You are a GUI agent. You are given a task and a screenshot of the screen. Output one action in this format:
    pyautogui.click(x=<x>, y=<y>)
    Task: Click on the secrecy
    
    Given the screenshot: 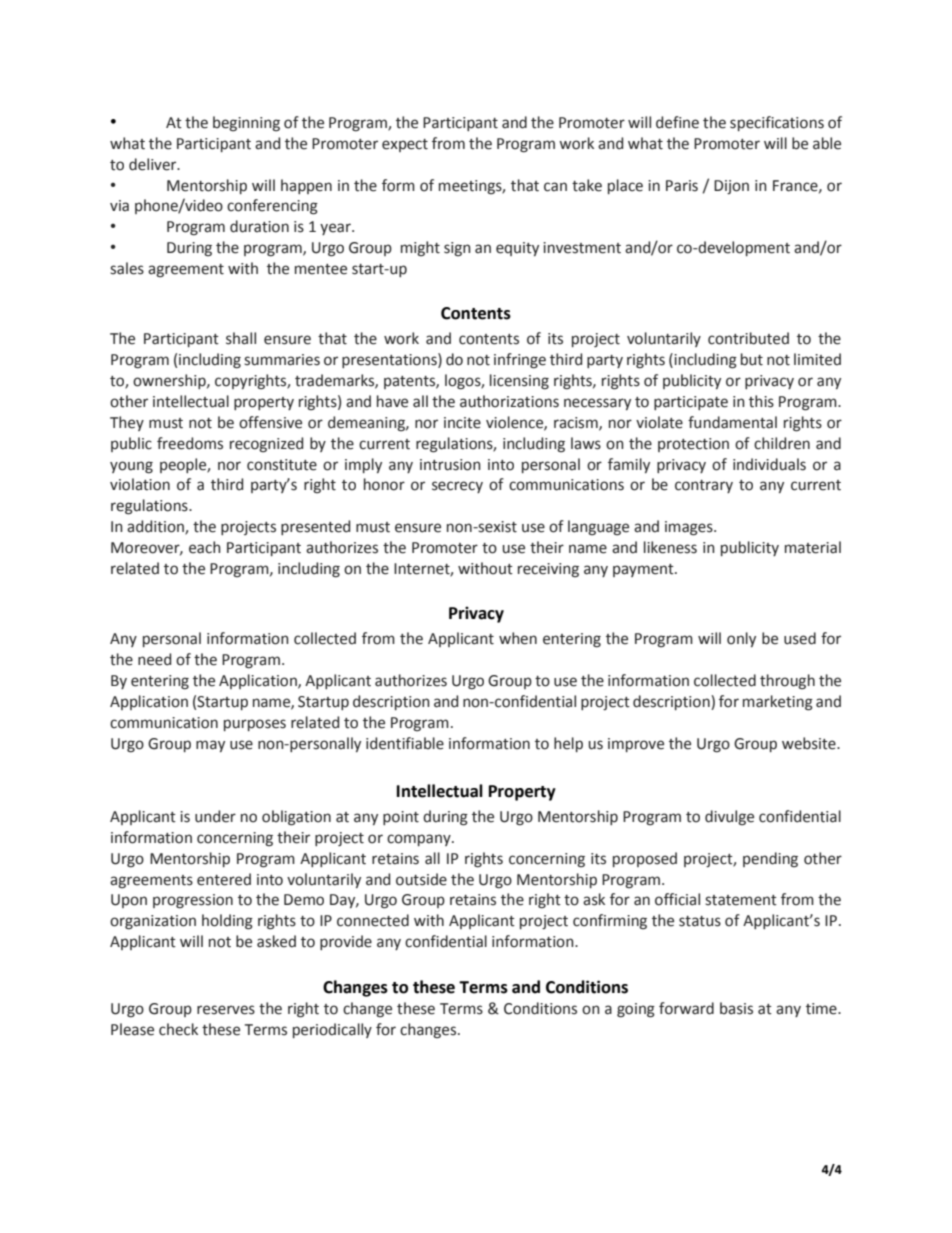 What is the action you would take?
    pyautogui.click(x=457, y=487)
